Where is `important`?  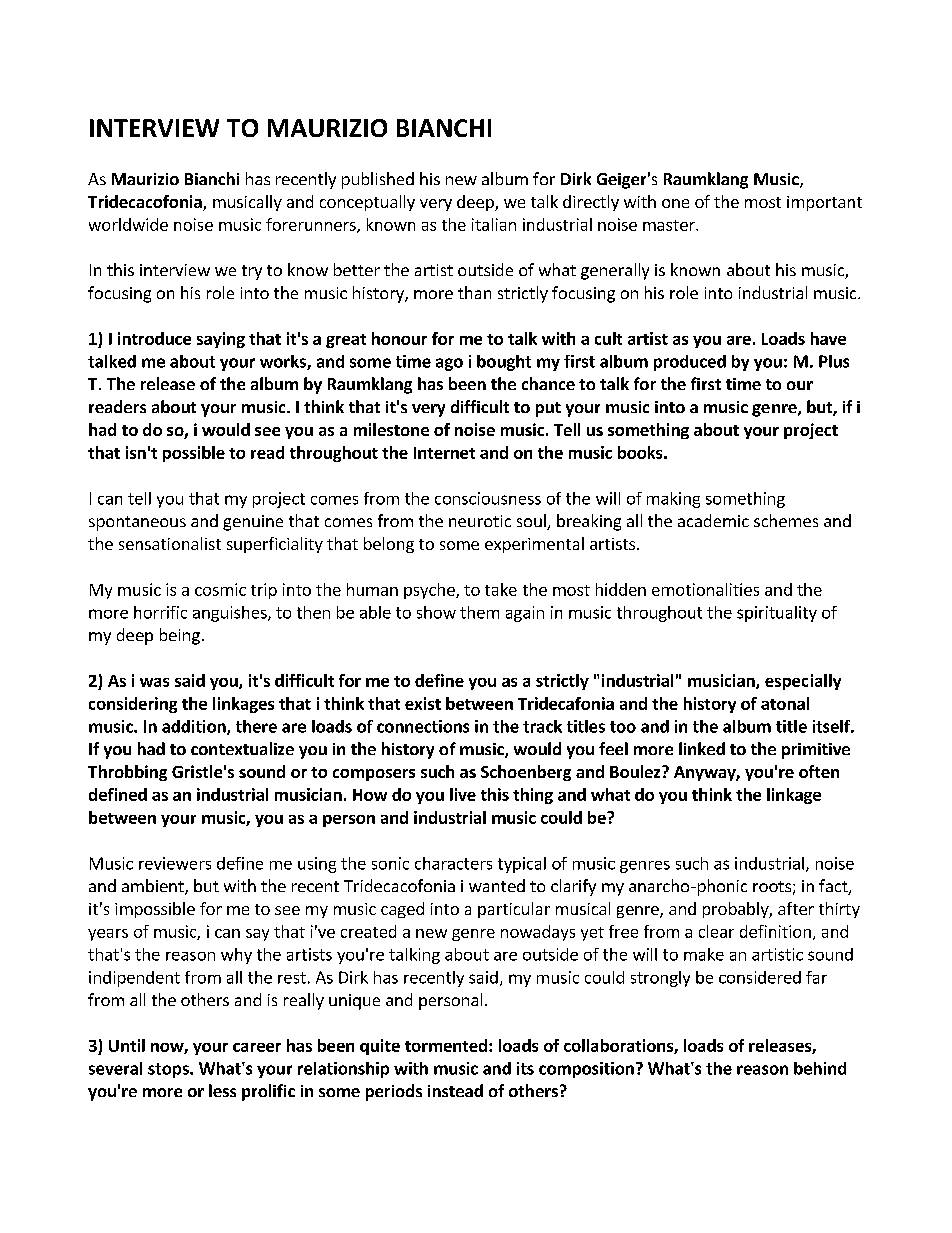
important is located at coordinates (824, 203).
